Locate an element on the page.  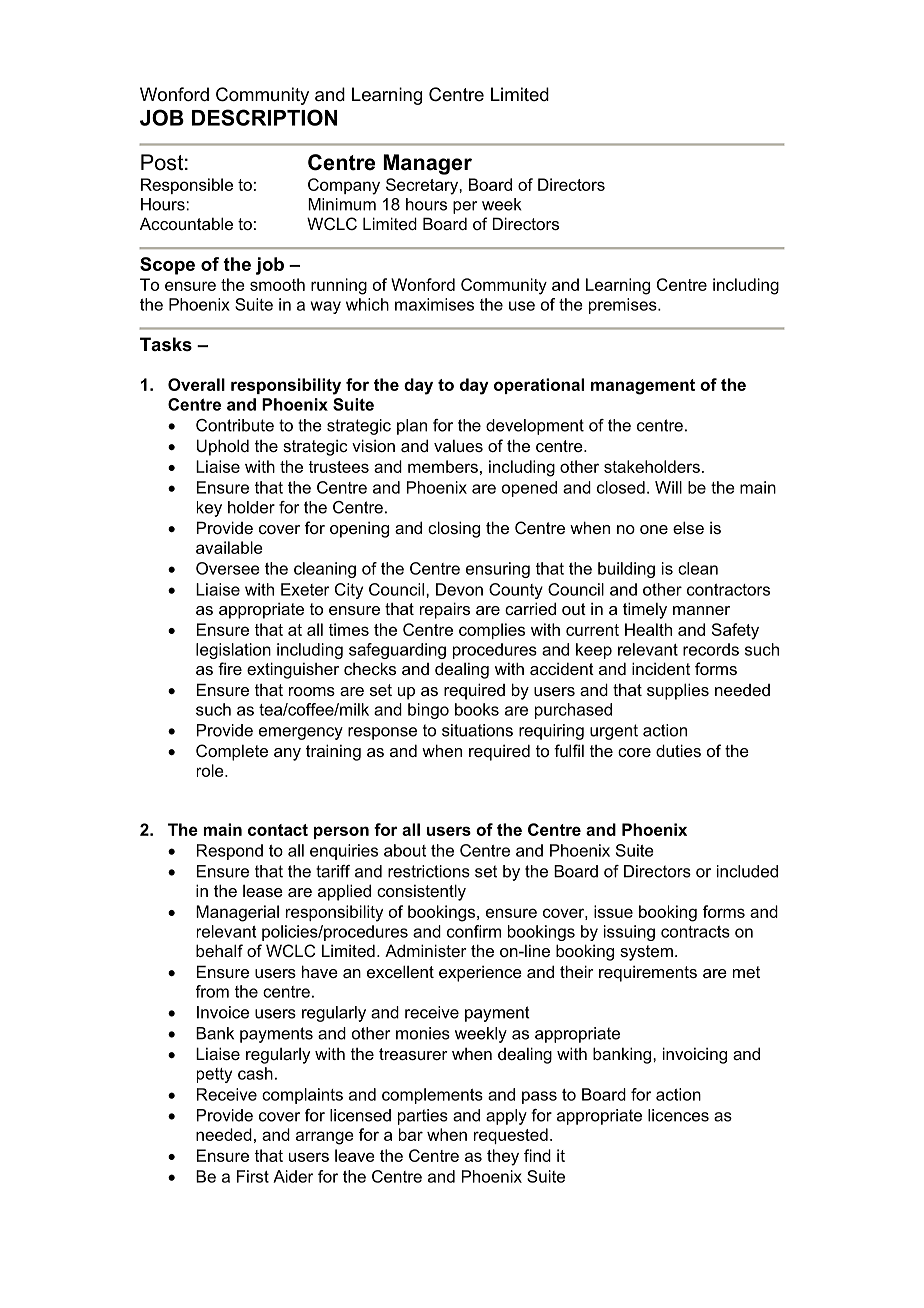
incident is located at coordinates (661, 668).
